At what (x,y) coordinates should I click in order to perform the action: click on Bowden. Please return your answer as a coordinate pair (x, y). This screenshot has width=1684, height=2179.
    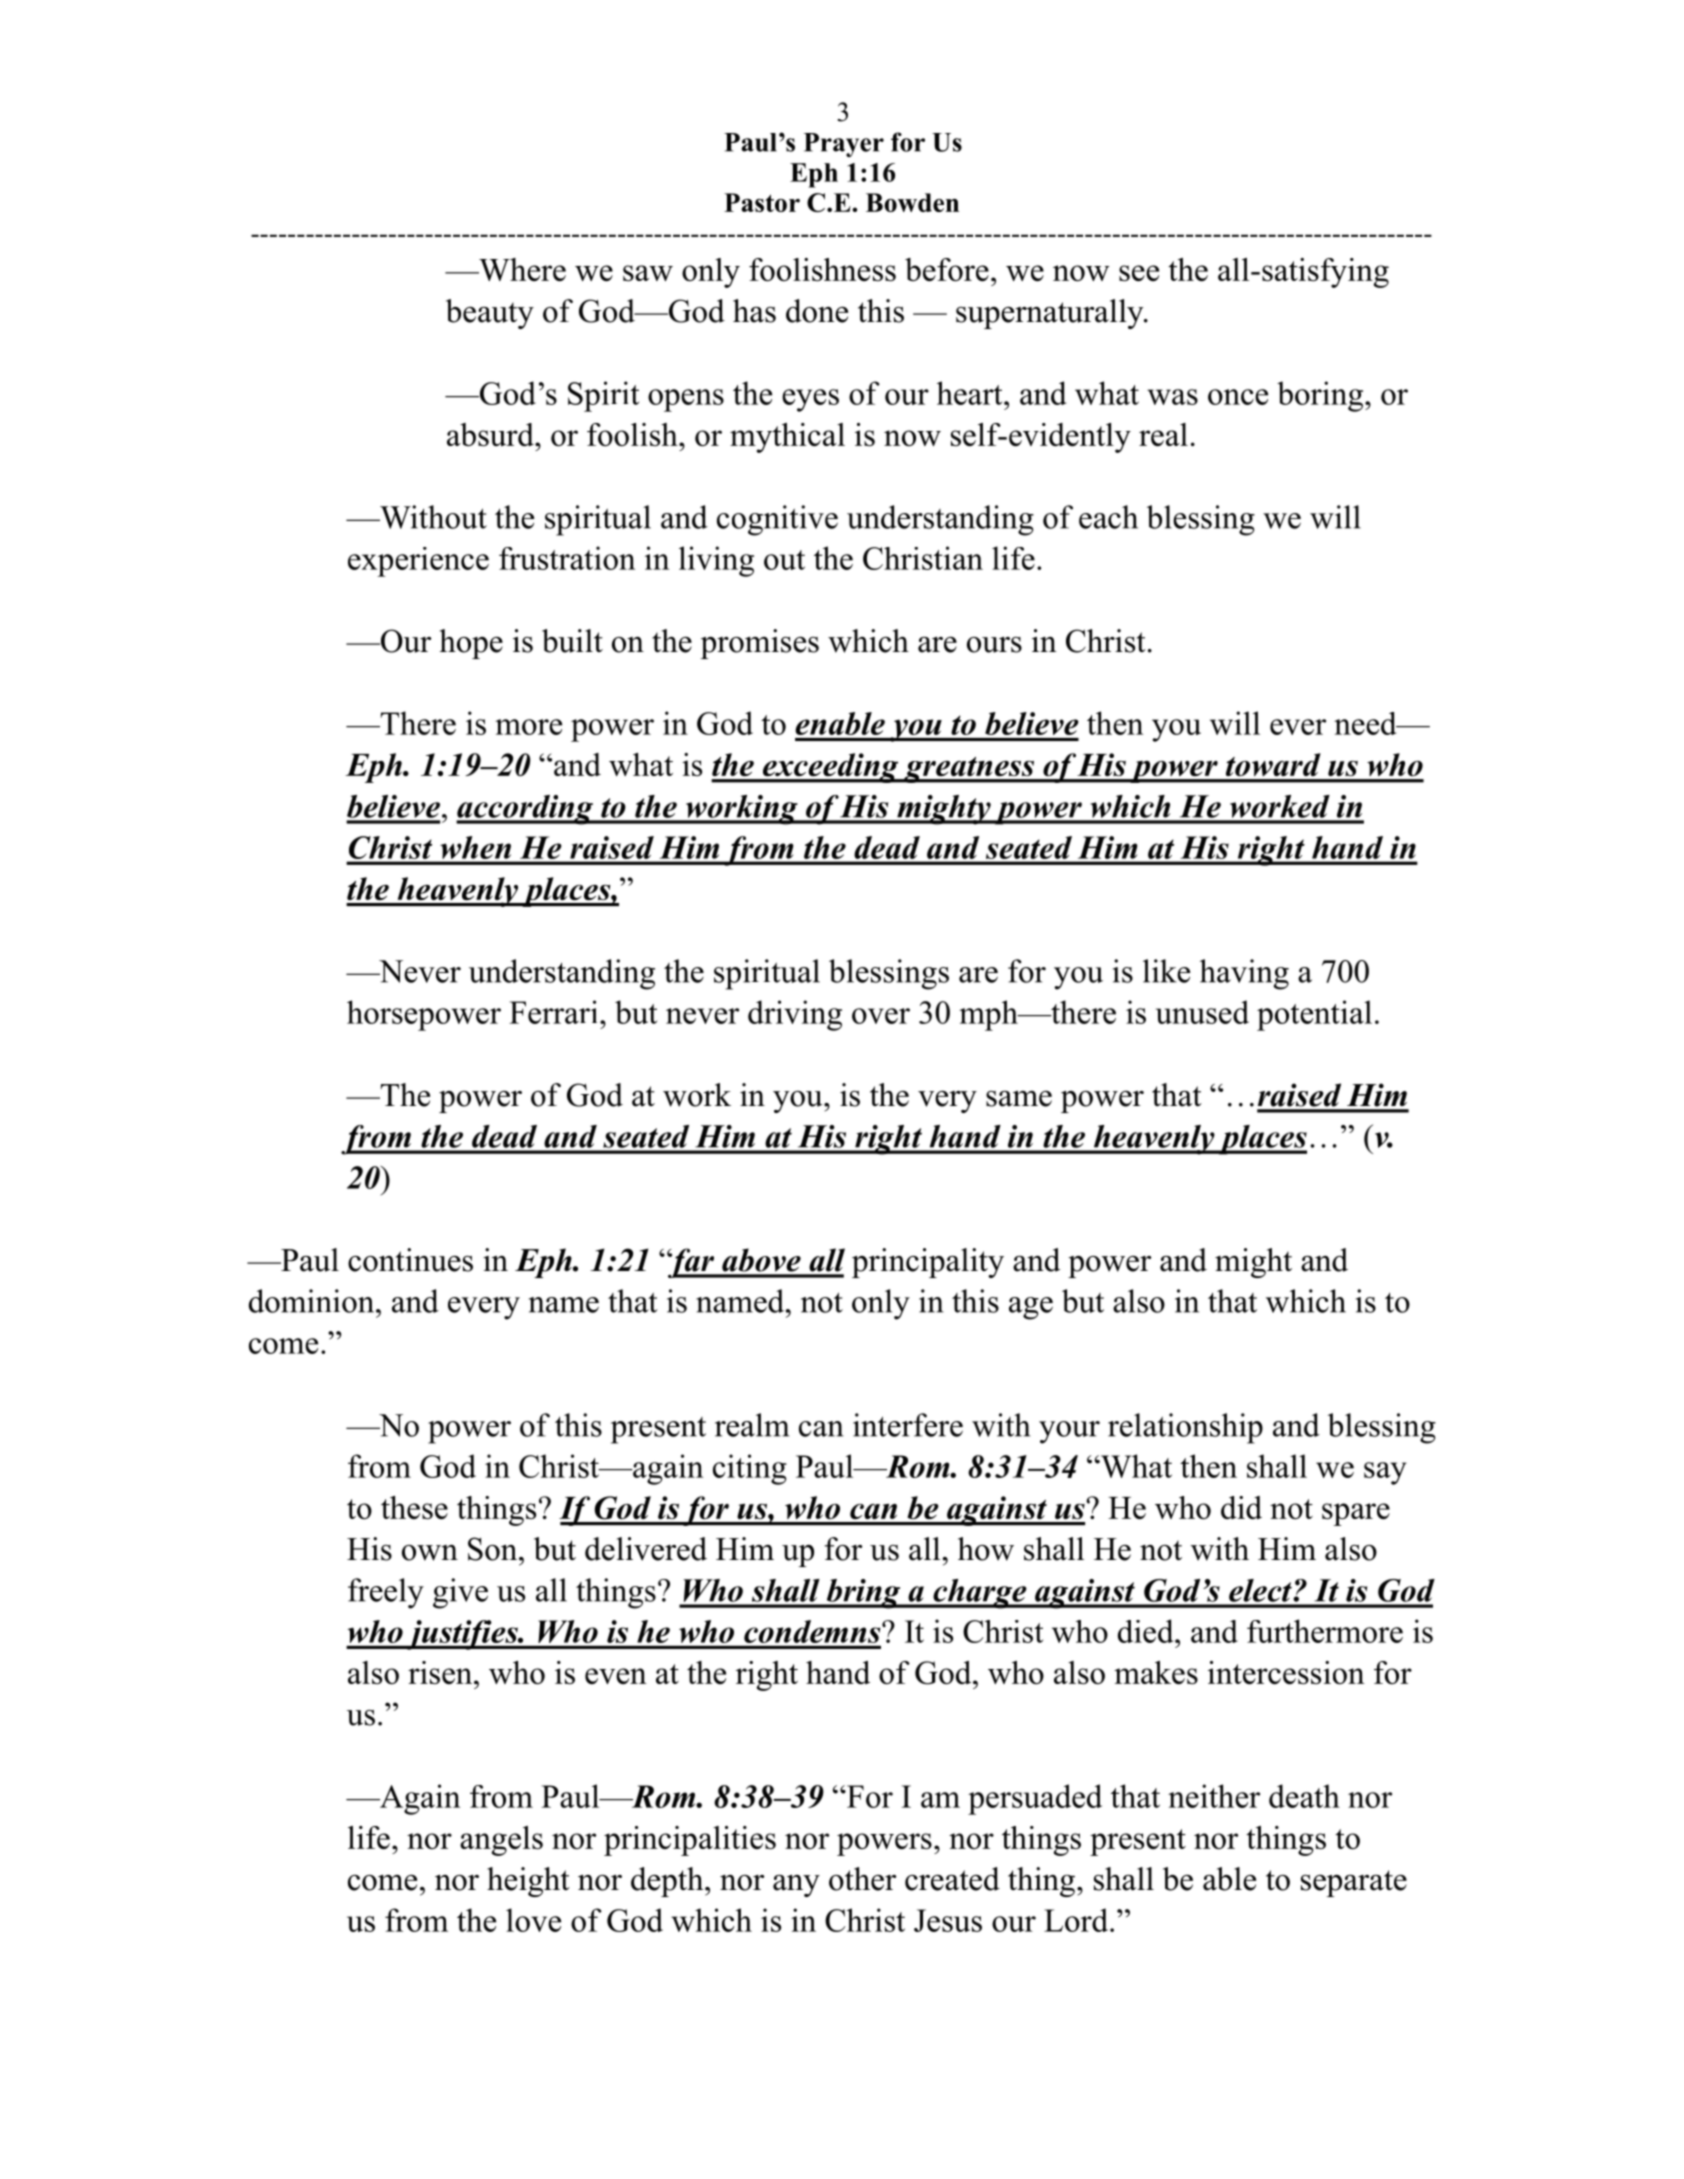
    Looking at the image, I should click on (912, 202).
